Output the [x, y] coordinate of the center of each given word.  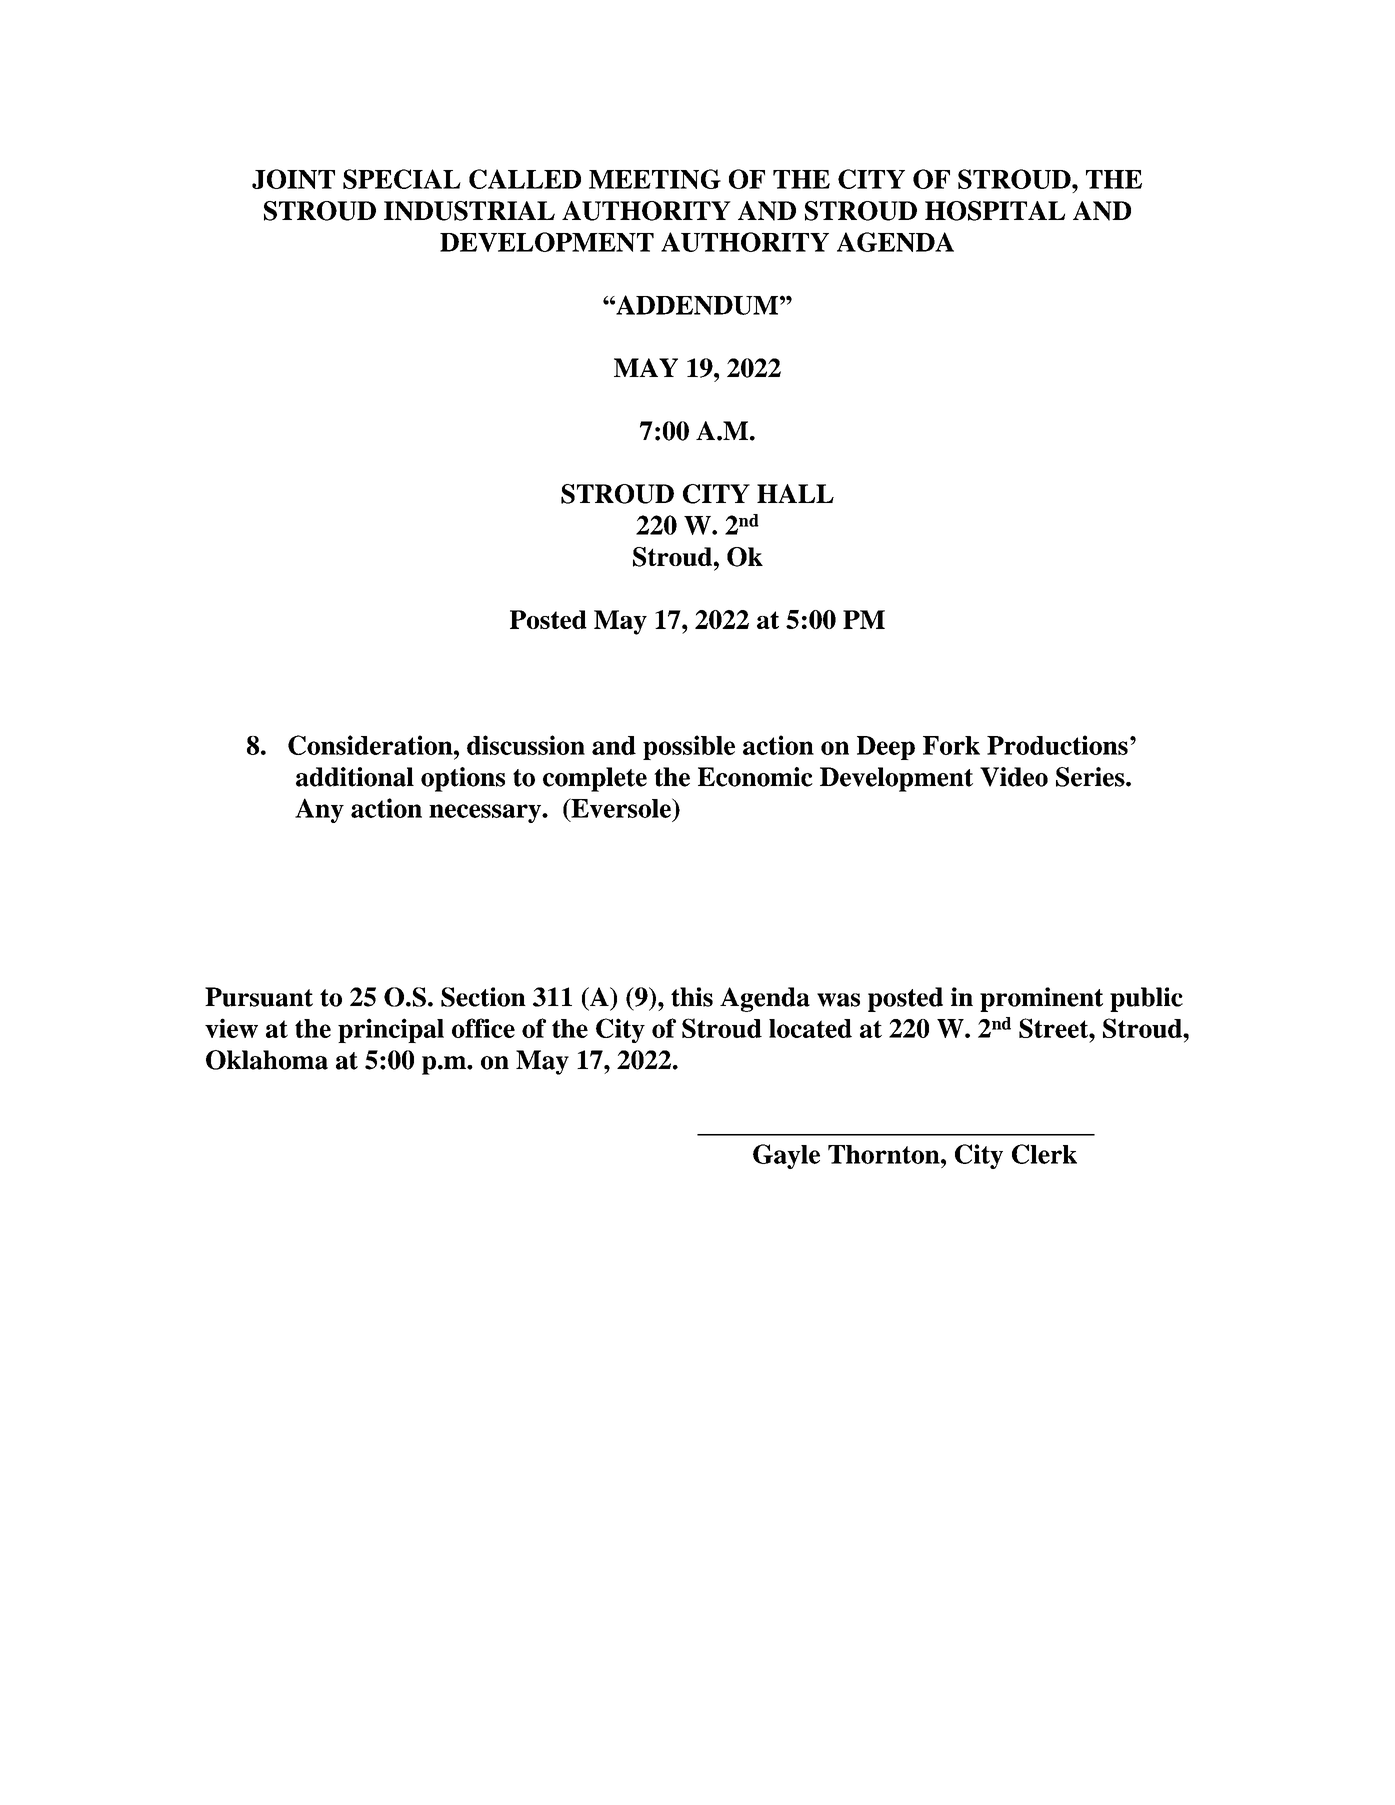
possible [689, 747]
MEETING [655, 179]
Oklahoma [267, 1060]
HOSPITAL [995, 211]
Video [1014, 777]
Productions [1057, 745]
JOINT [293, 179]
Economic [755, 777]
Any [319, 810]
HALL [795, 493]
